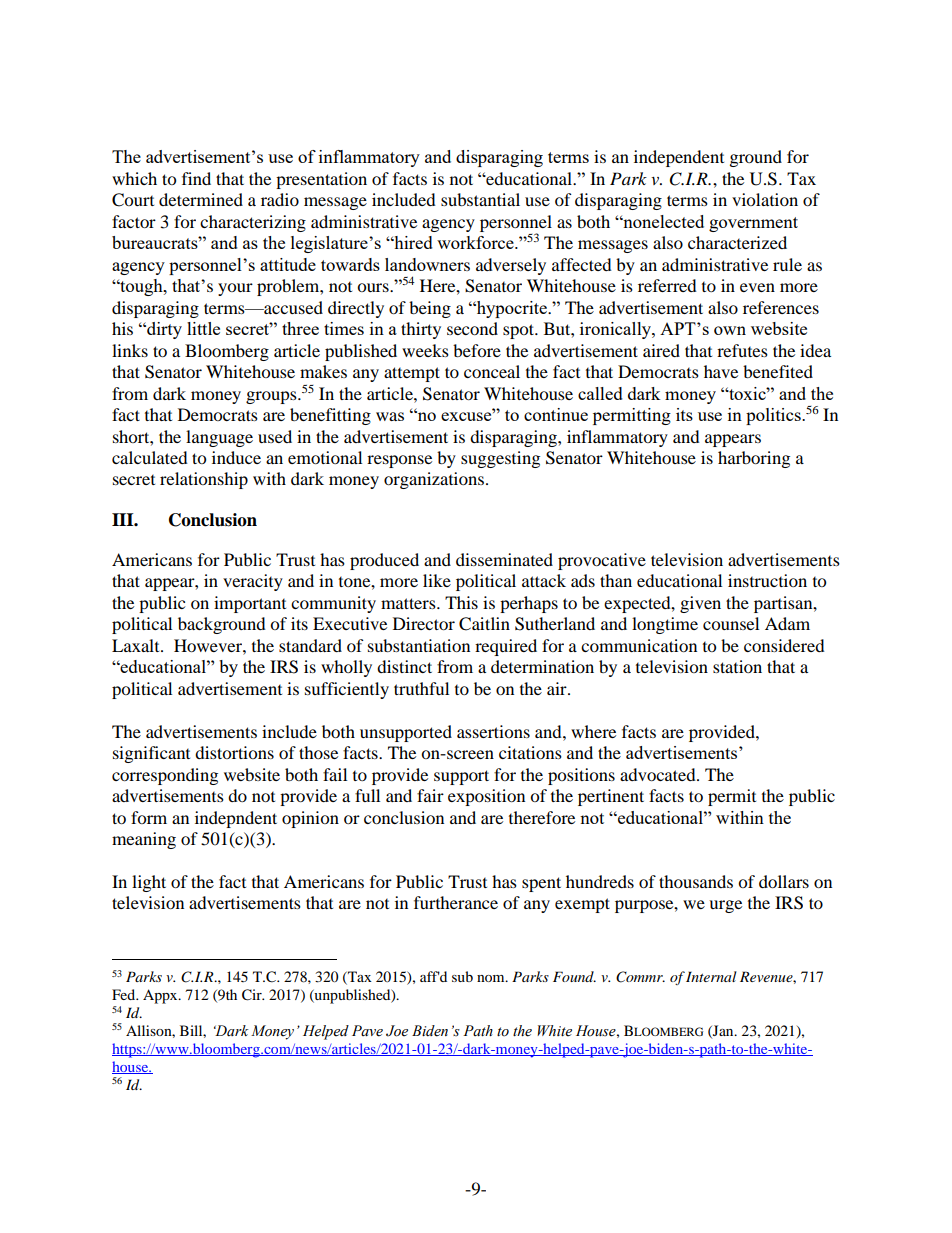 This document has width=952, height=1233. What do you see at coordinates (486, 797) in the document?
I see `exposition` at bounding box center [486, 797].
